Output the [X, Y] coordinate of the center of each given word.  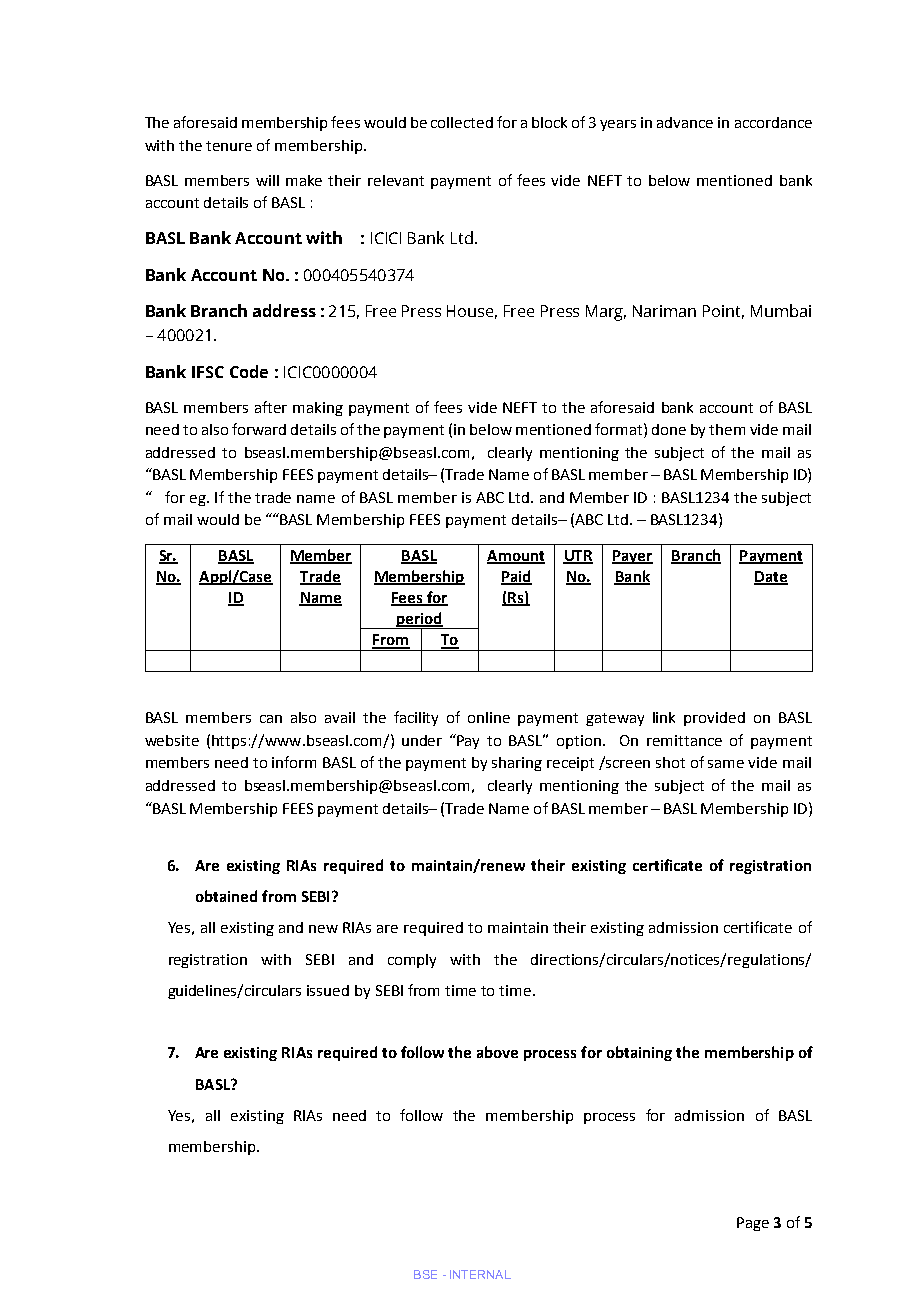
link [664, 717]
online [489, 717]
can [271, 719]
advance [685, 122]
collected [462, 122]
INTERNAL [480, 1274]
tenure [229, 146]
